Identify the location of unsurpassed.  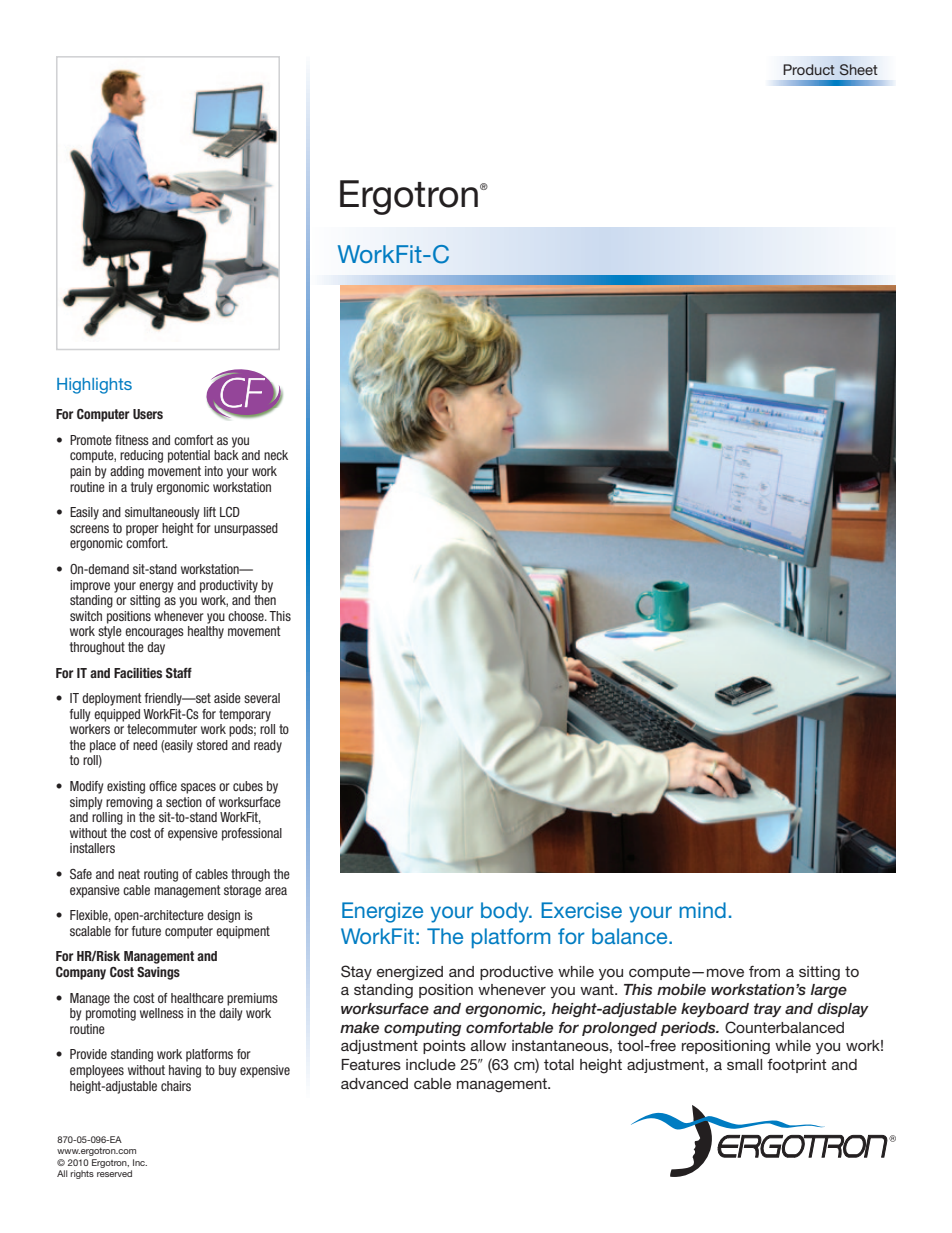
(246, 529).
